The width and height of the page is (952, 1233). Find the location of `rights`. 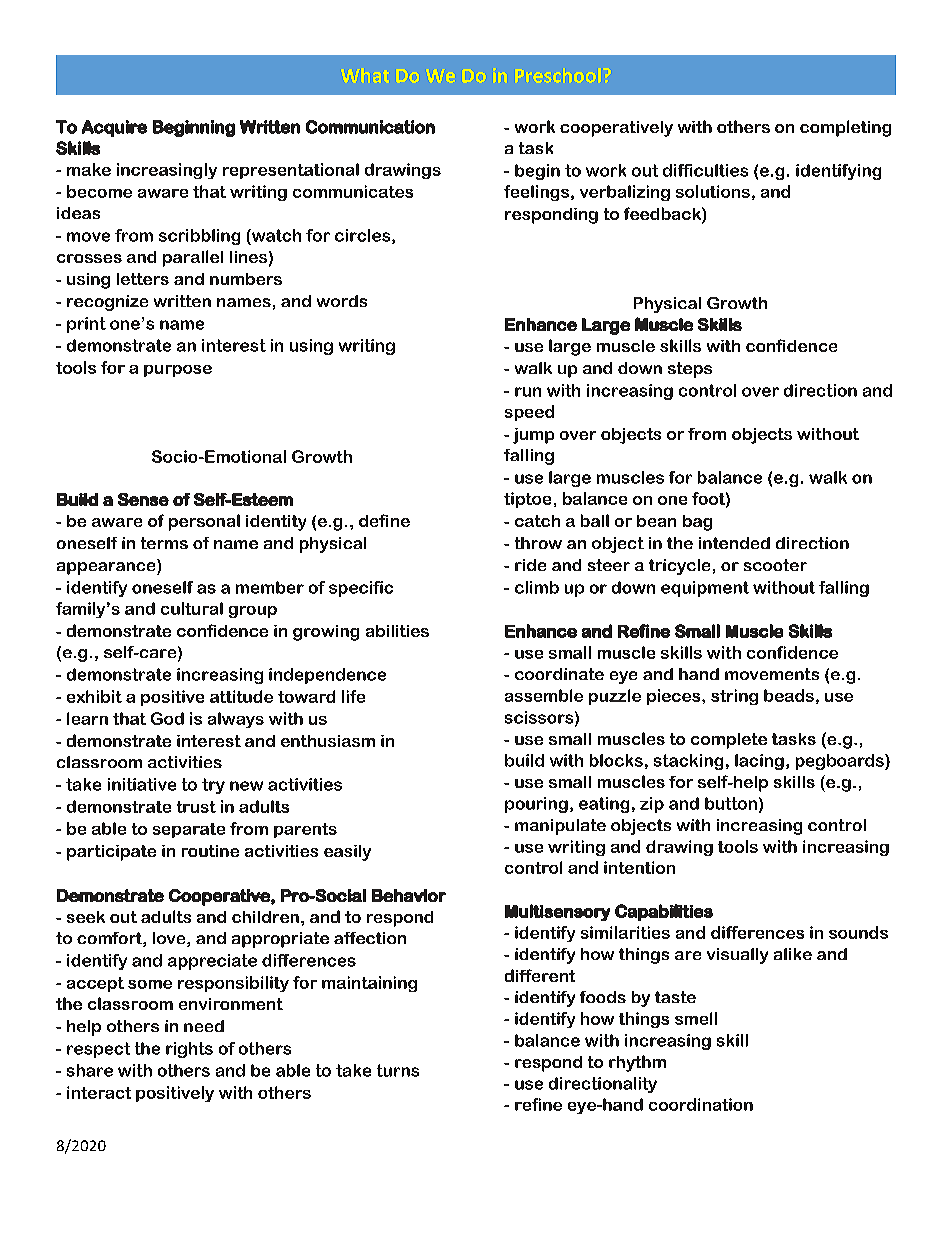

rights is located at coordinates (189, 1050).
